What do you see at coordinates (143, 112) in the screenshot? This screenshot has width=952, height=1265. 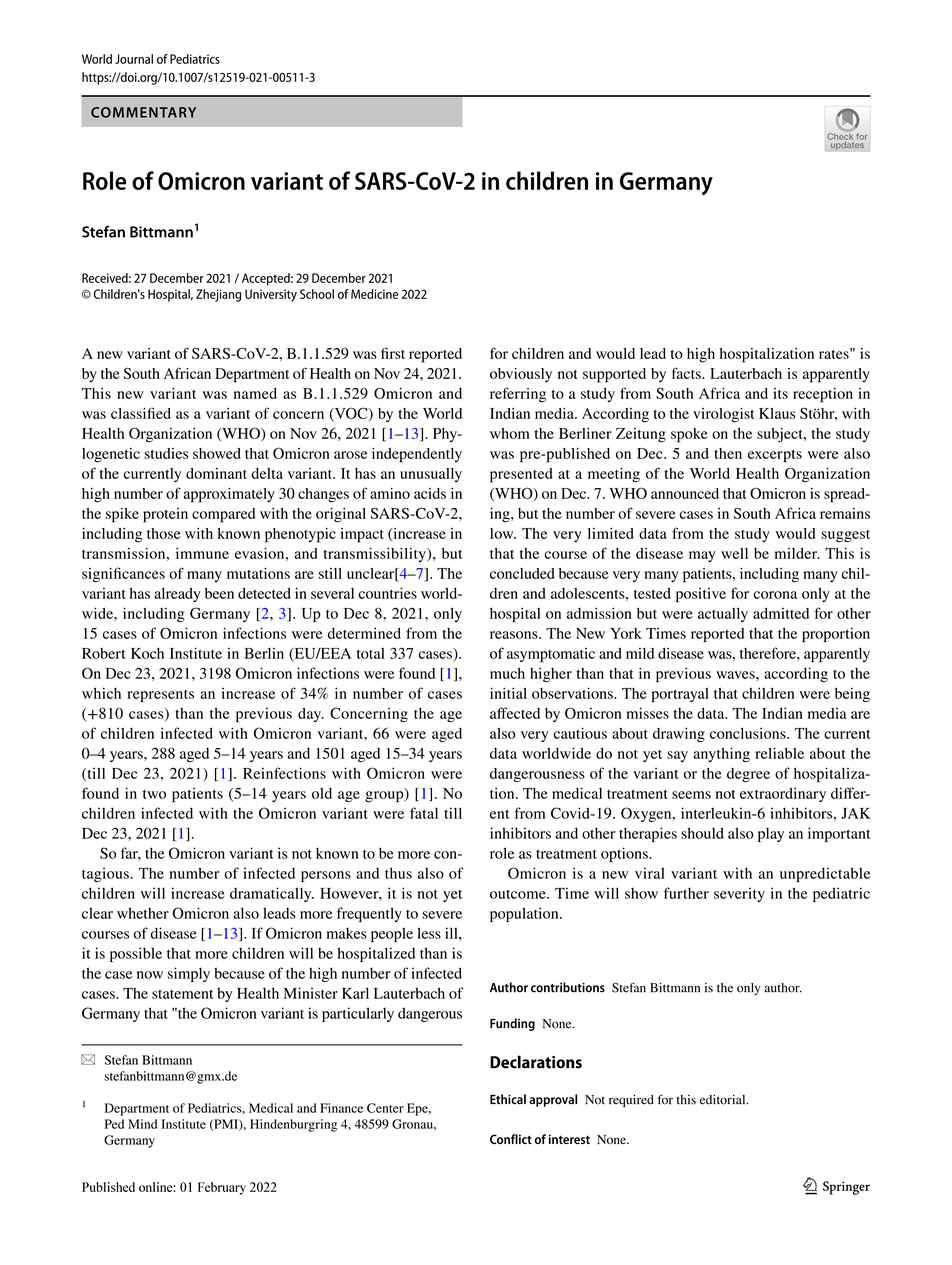 I see `COMMENTARY` at bounding box center [143, 112].
